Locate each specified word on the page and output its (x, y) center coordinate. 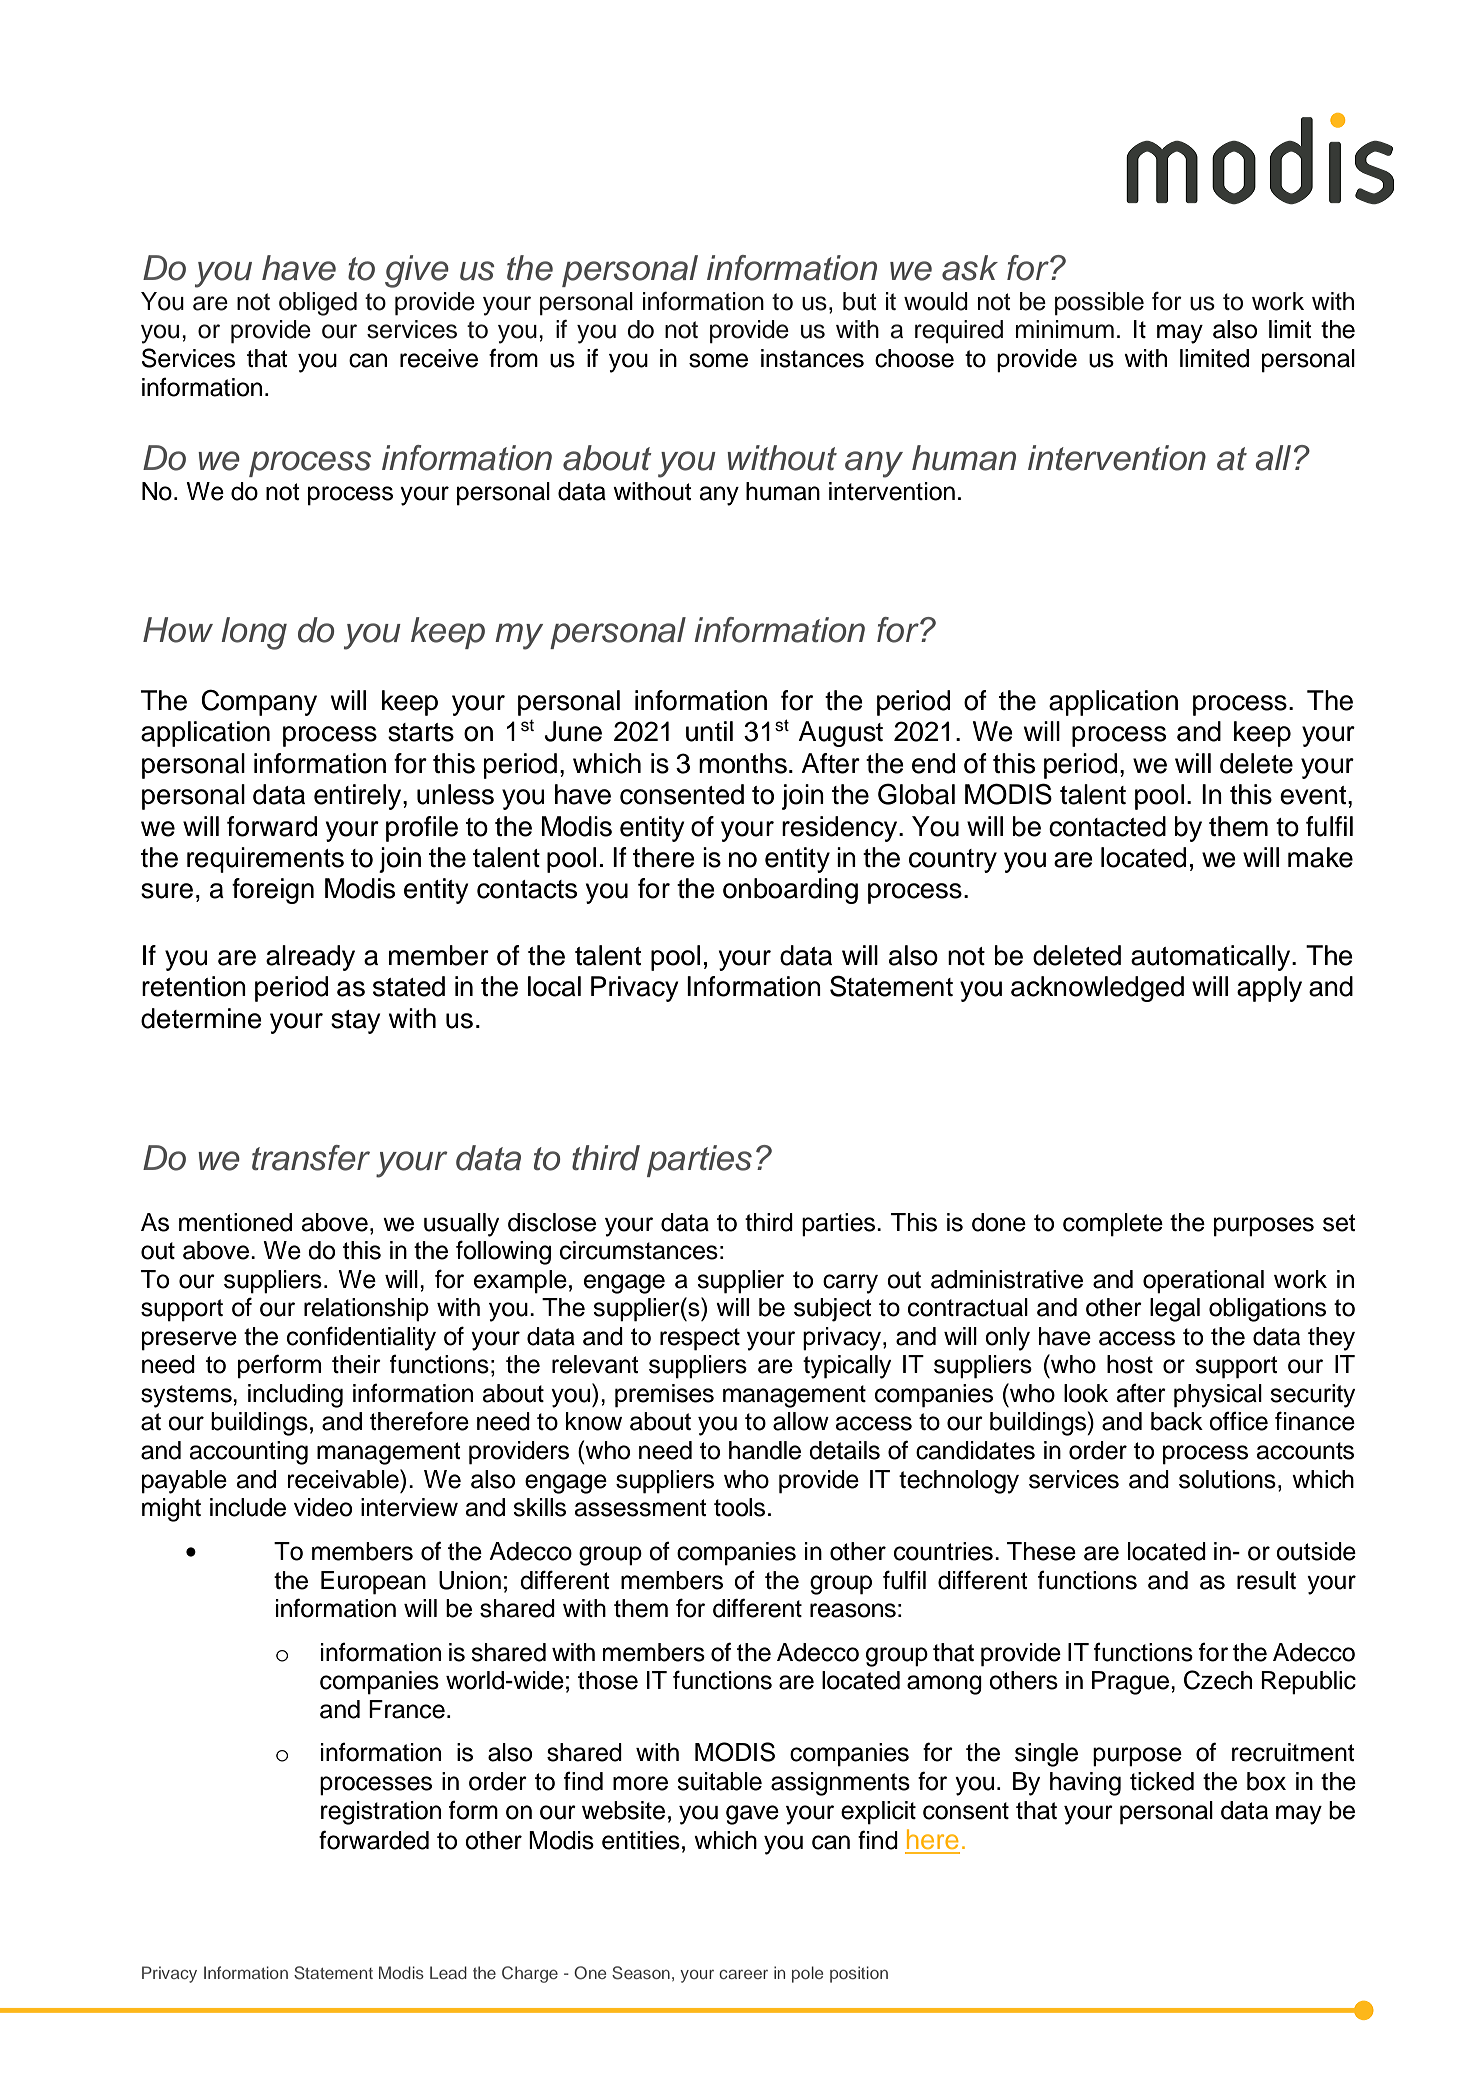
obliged (318, 304)
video (323, 1507)
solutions (1227, 1479)
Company (259, 702)
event (1314, 795)
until (709, 731)
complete (1113, 1225)
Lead (448, 1972)
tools (739, 1507)
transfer (311, 1158)
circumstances (639, 1250)
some (718, 360)
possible (1099, 303)
